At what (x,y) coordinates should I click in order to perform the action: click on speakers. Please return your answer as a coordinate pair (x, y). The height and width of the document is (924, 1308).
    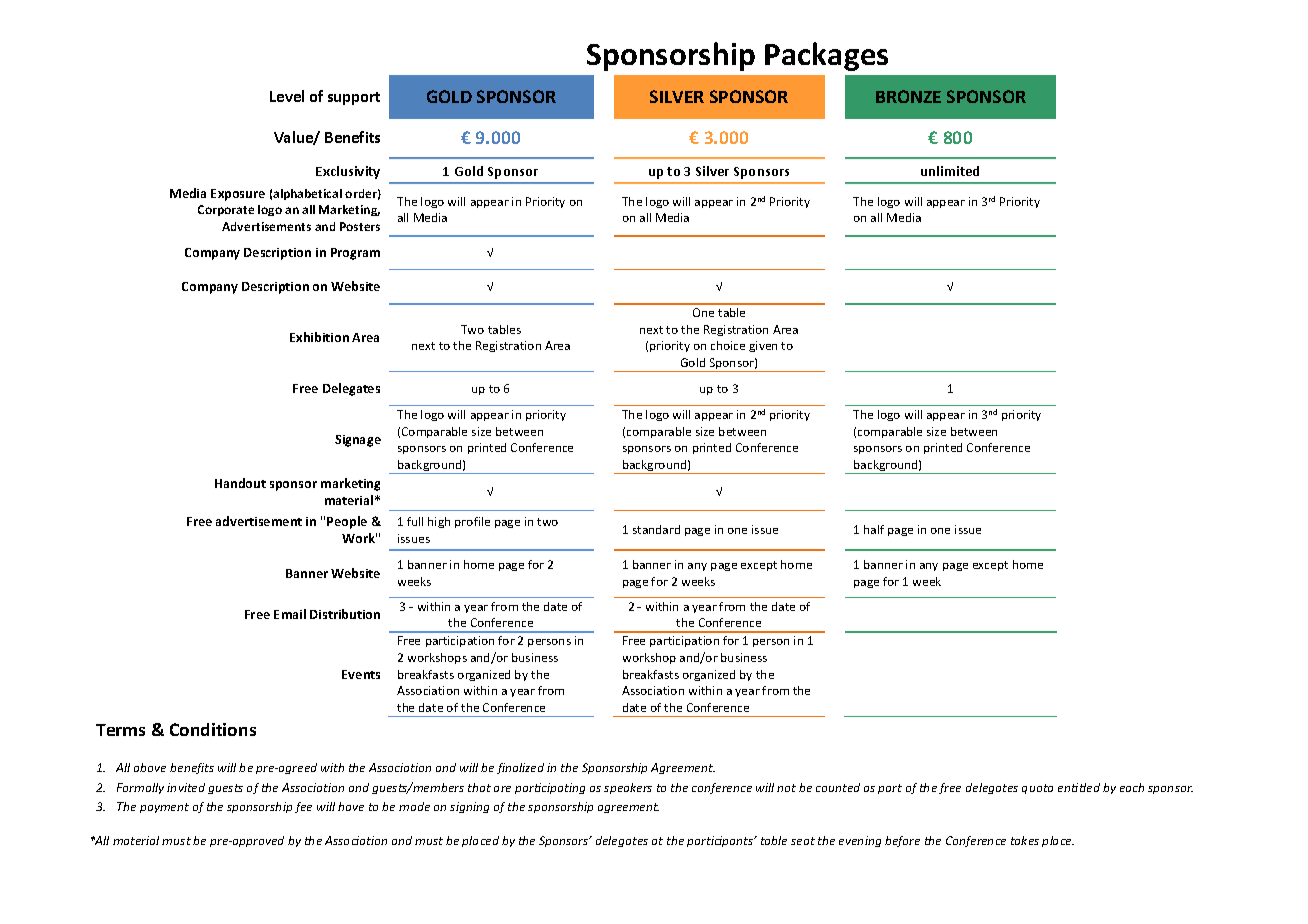
    Looking at the image, I should click on (628, 788).
